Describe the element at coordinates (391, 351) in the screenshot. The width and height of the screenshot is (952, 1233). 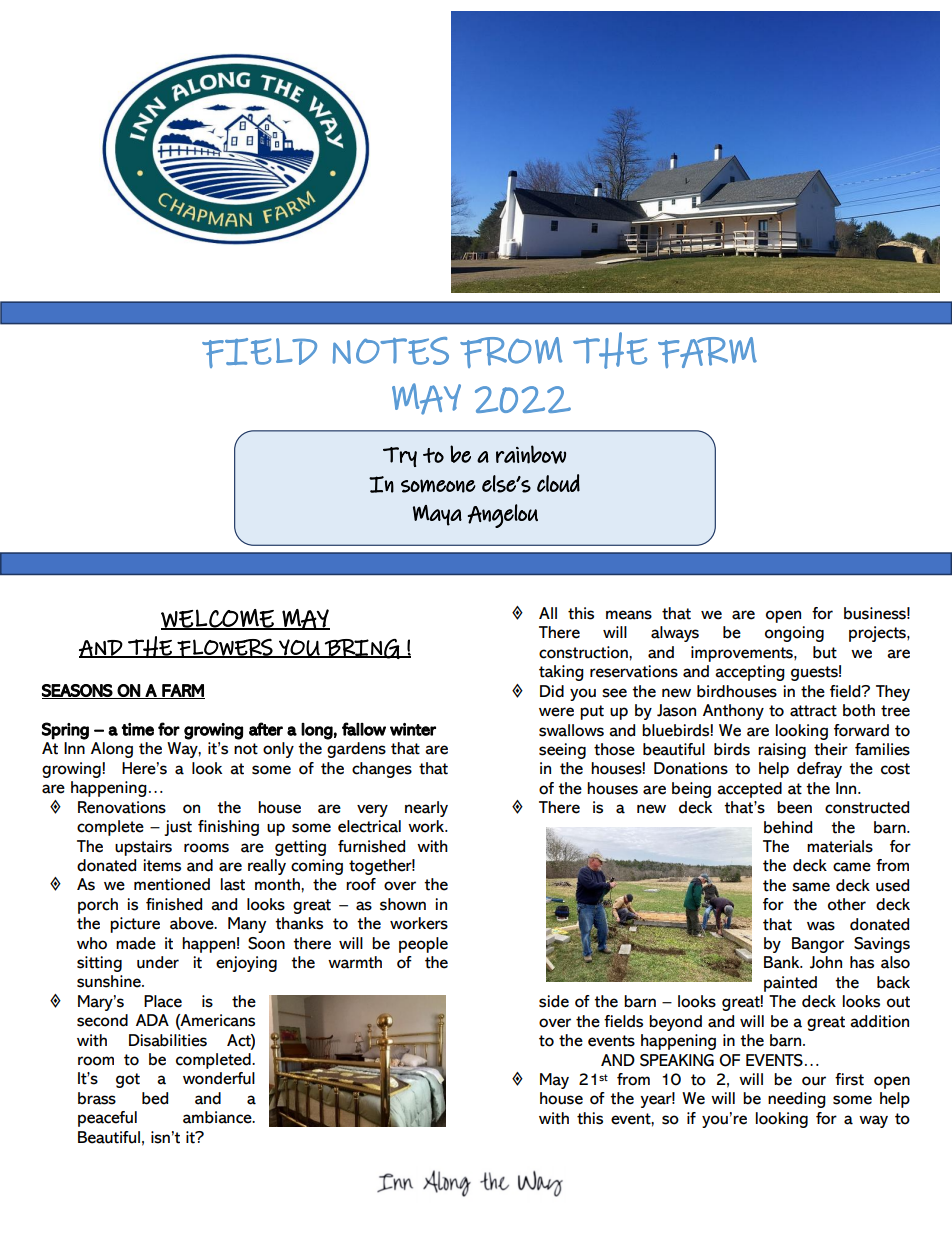
I see `NOTES` at that location.
